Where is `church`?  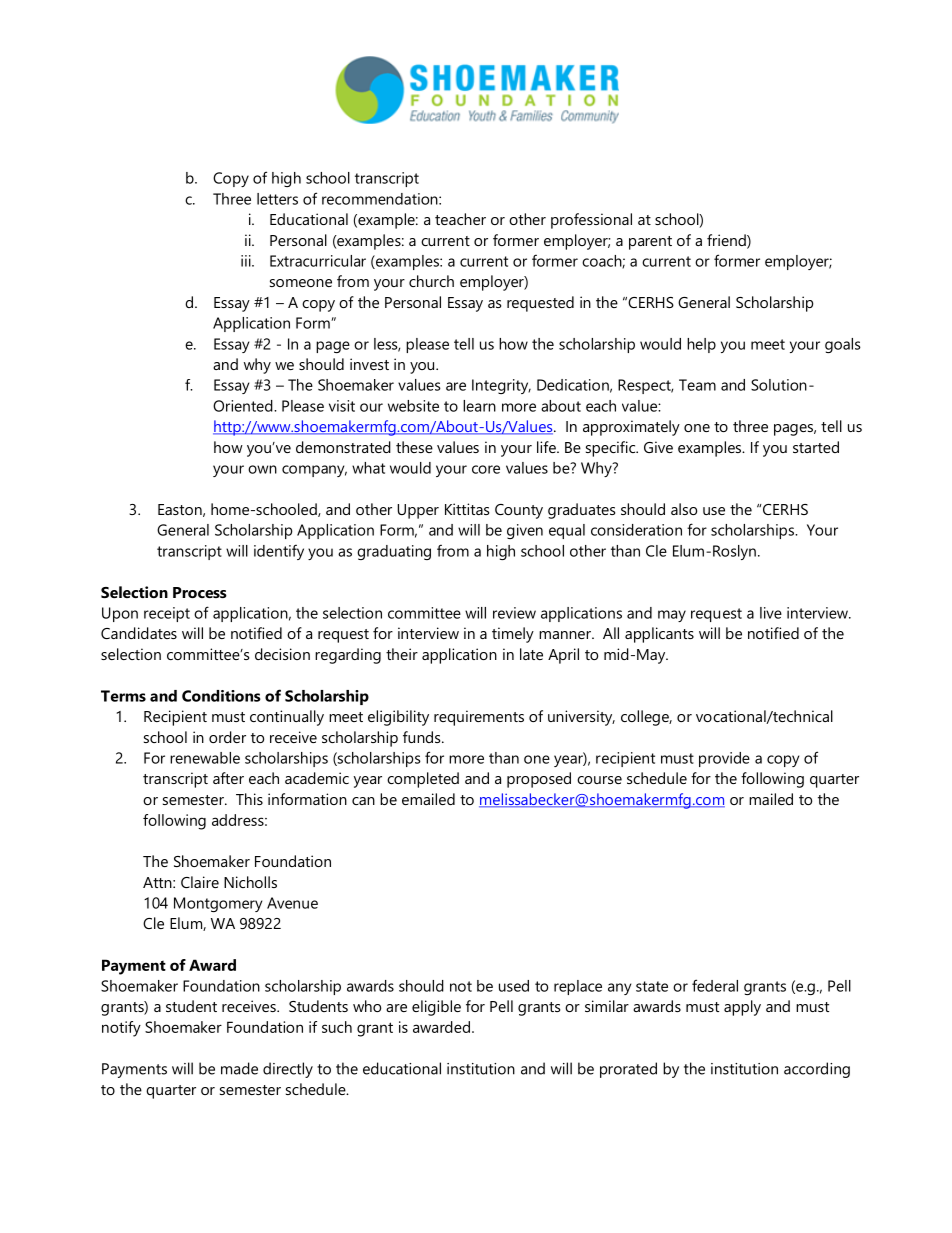
church is located at coordinates (431, 281).
